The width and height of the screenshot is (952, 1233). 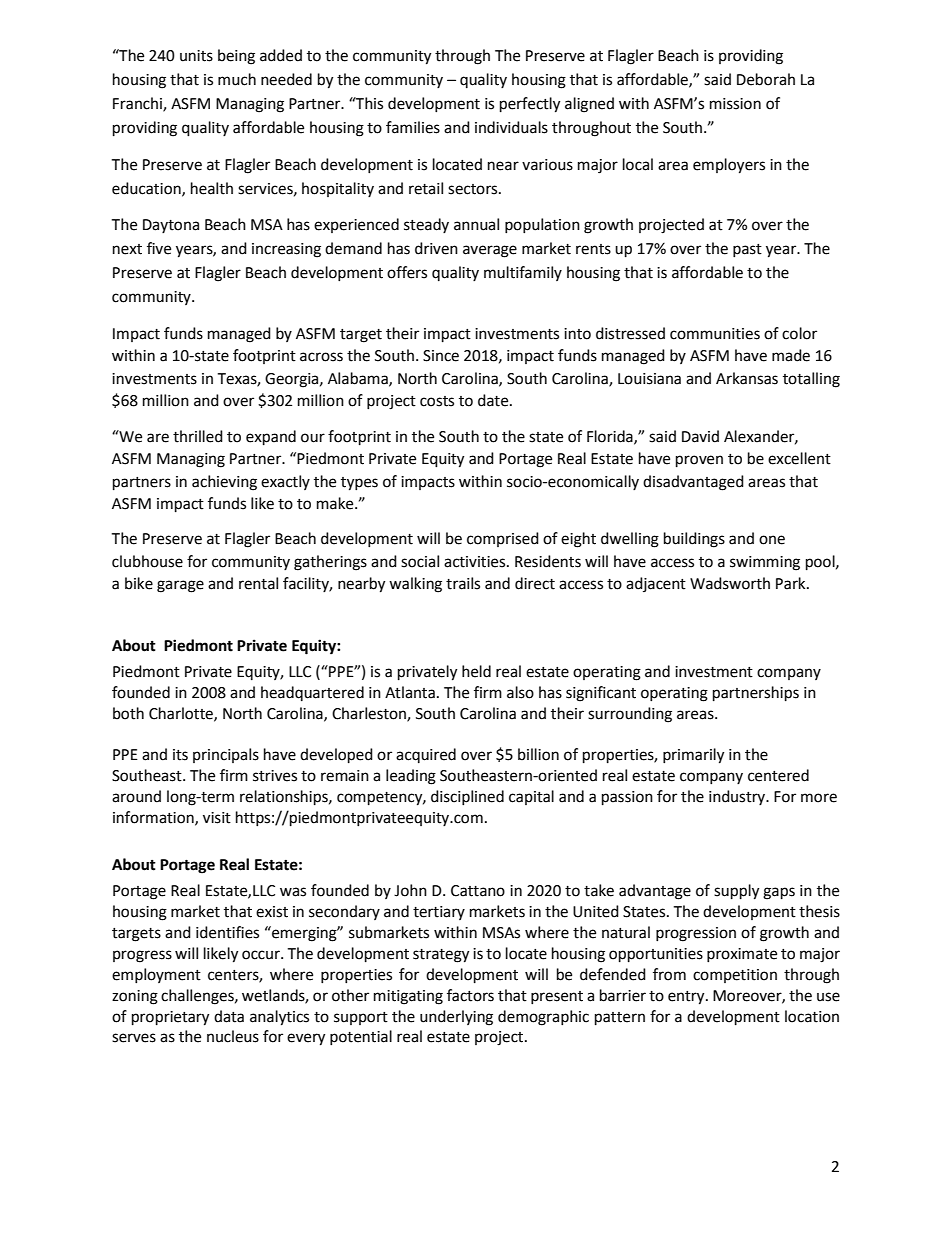 What do you see at coordinates (229, 1016) in the screenshot?
I see `data` at bounding box center [229, 1016].
